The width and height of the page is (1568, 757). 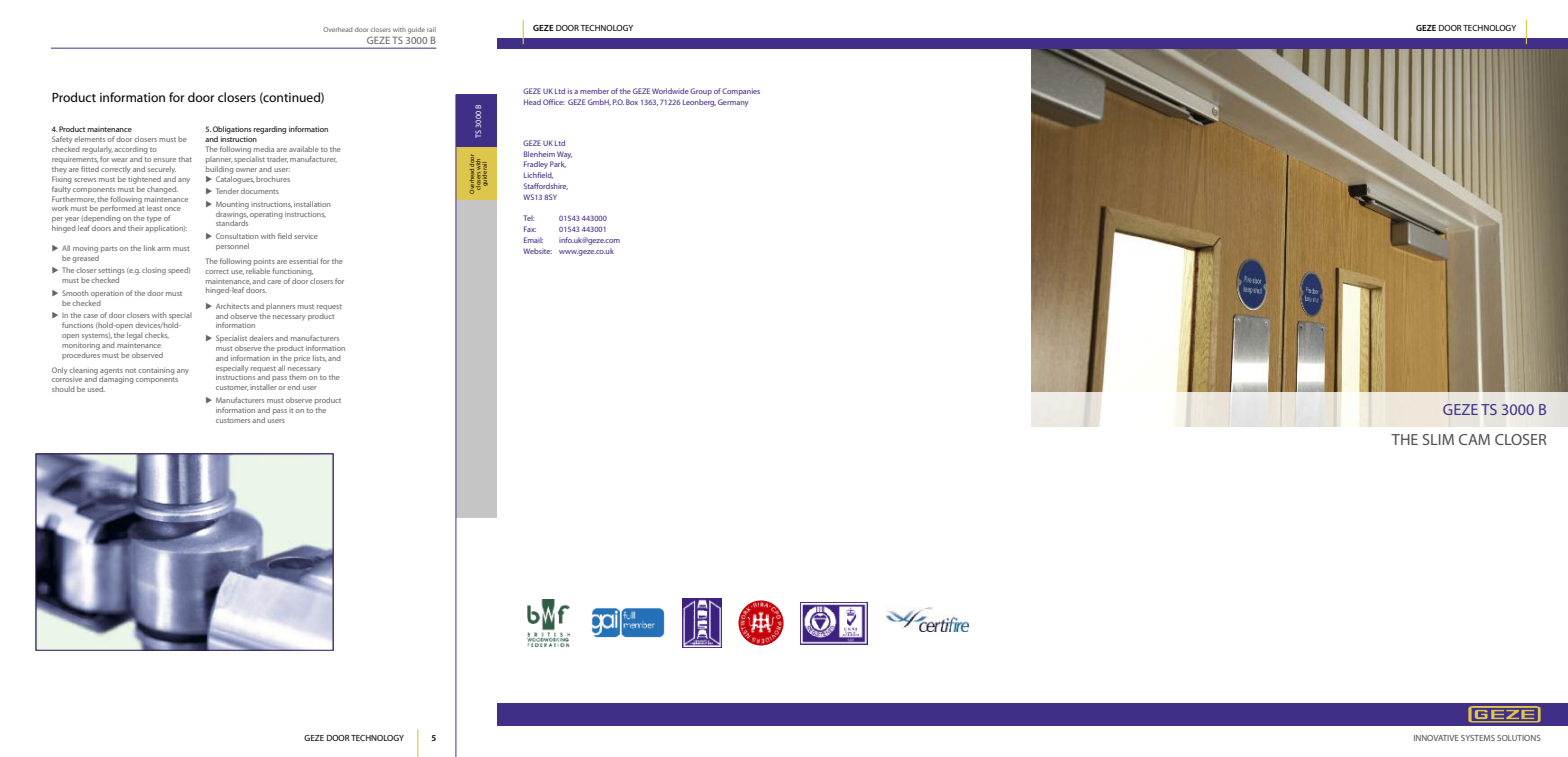 I want to click on should, so click(x=63, y=389).
